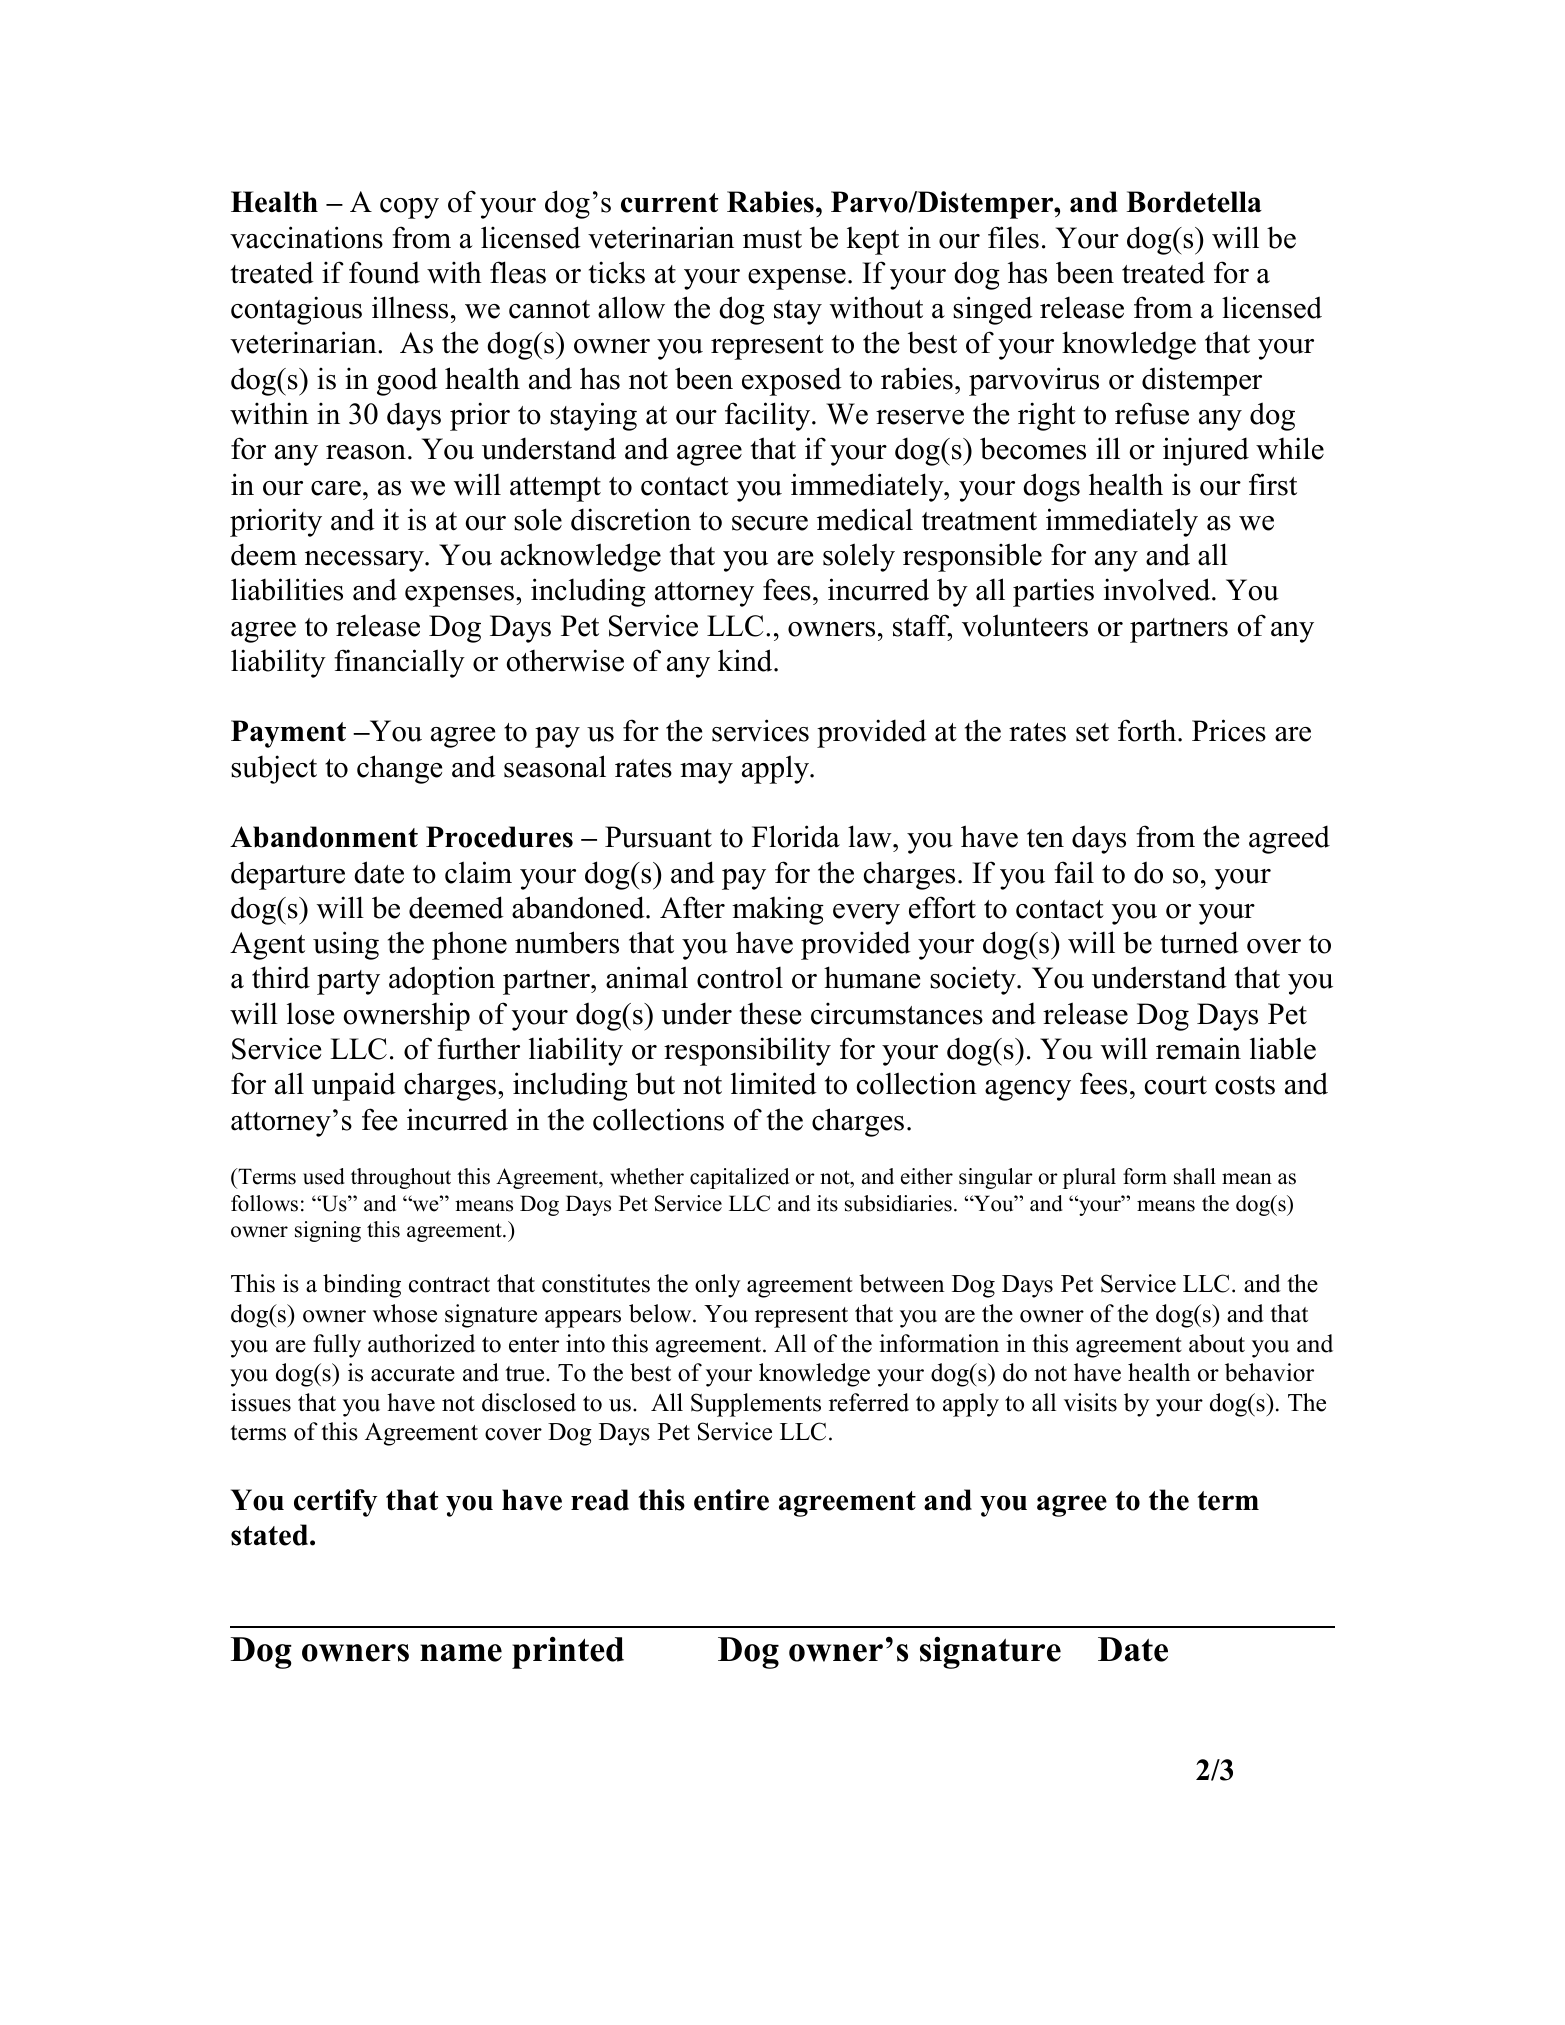 This image has width=1565, height=2025. What do you see at coordinates (1158, 589) in the image?
I see `involved` at bounding box center [1158, 589].
